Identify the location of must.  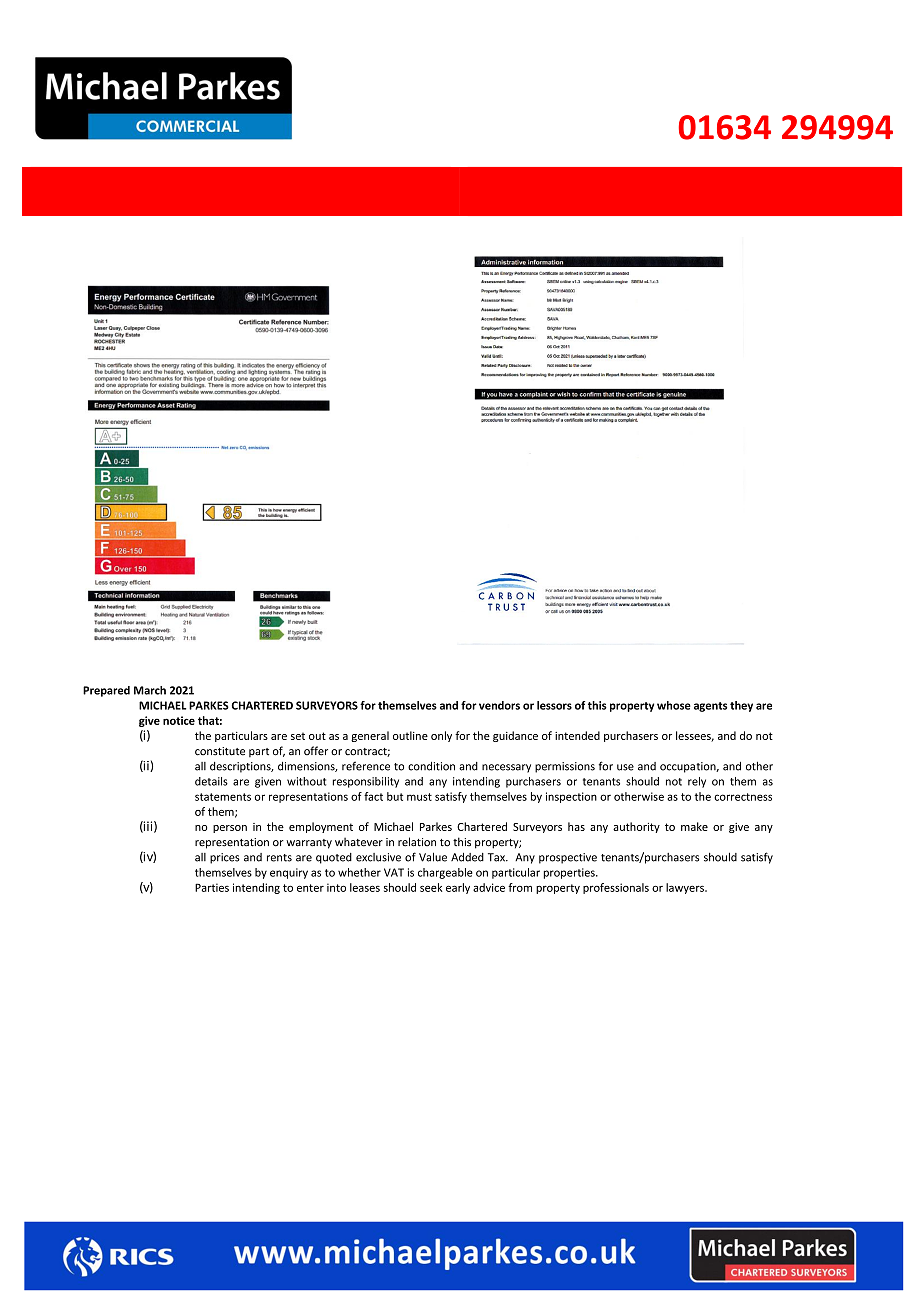
(419, 797).
